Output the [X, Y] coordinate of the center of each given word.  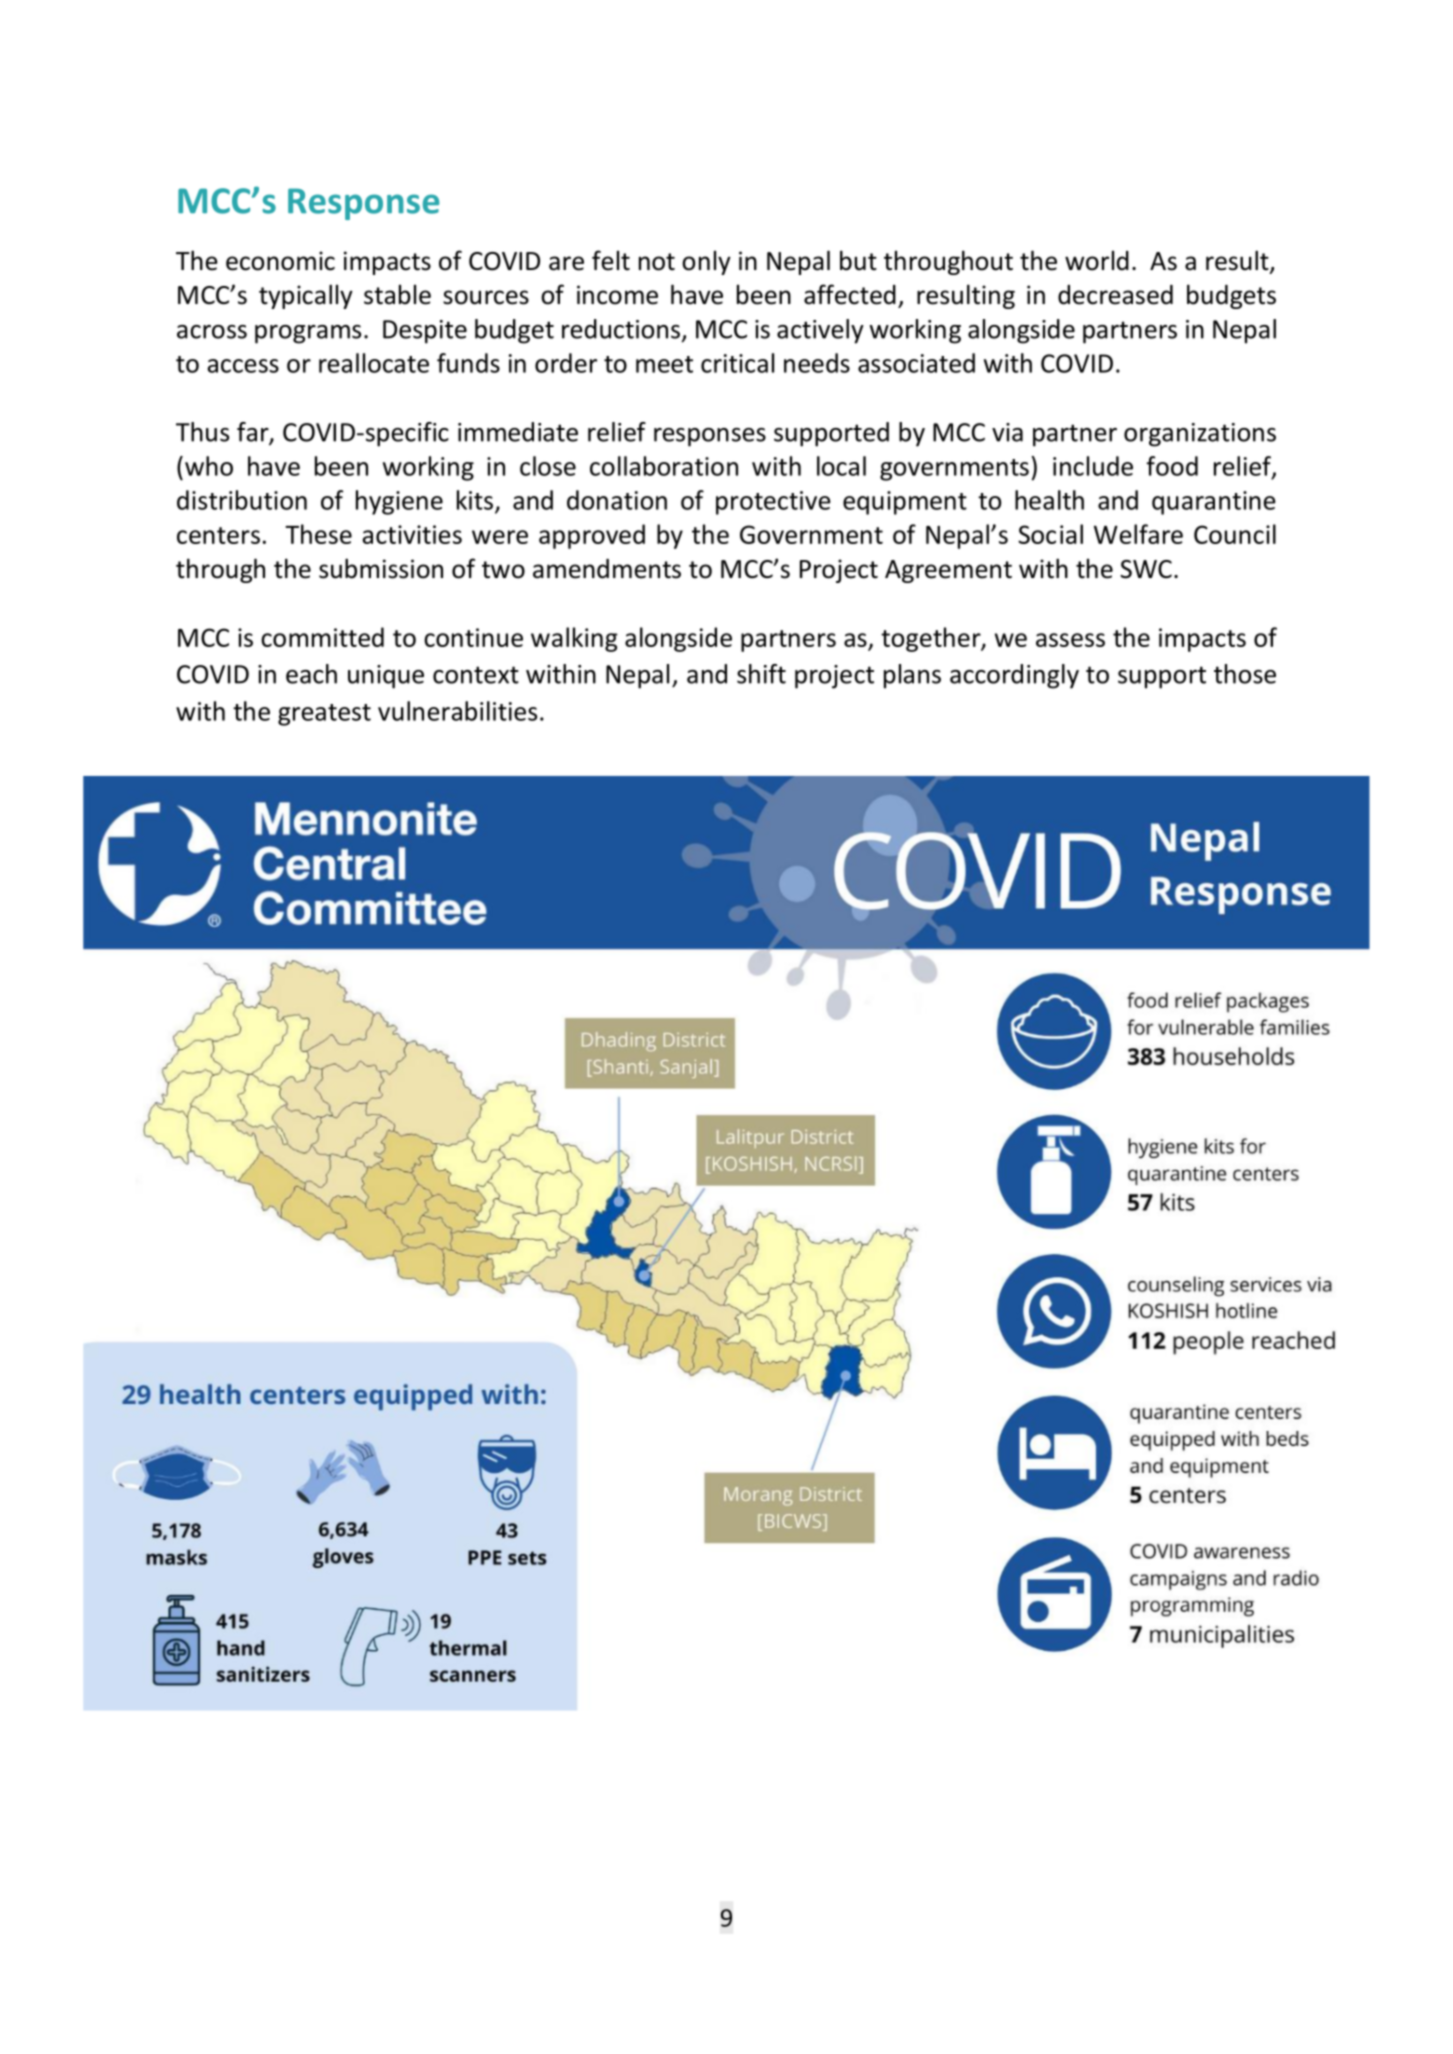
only [706, 262]
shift [761, 674]
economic [280, 261]
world [1097, 260]
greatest [324, 715]
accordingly [1014, 676]
